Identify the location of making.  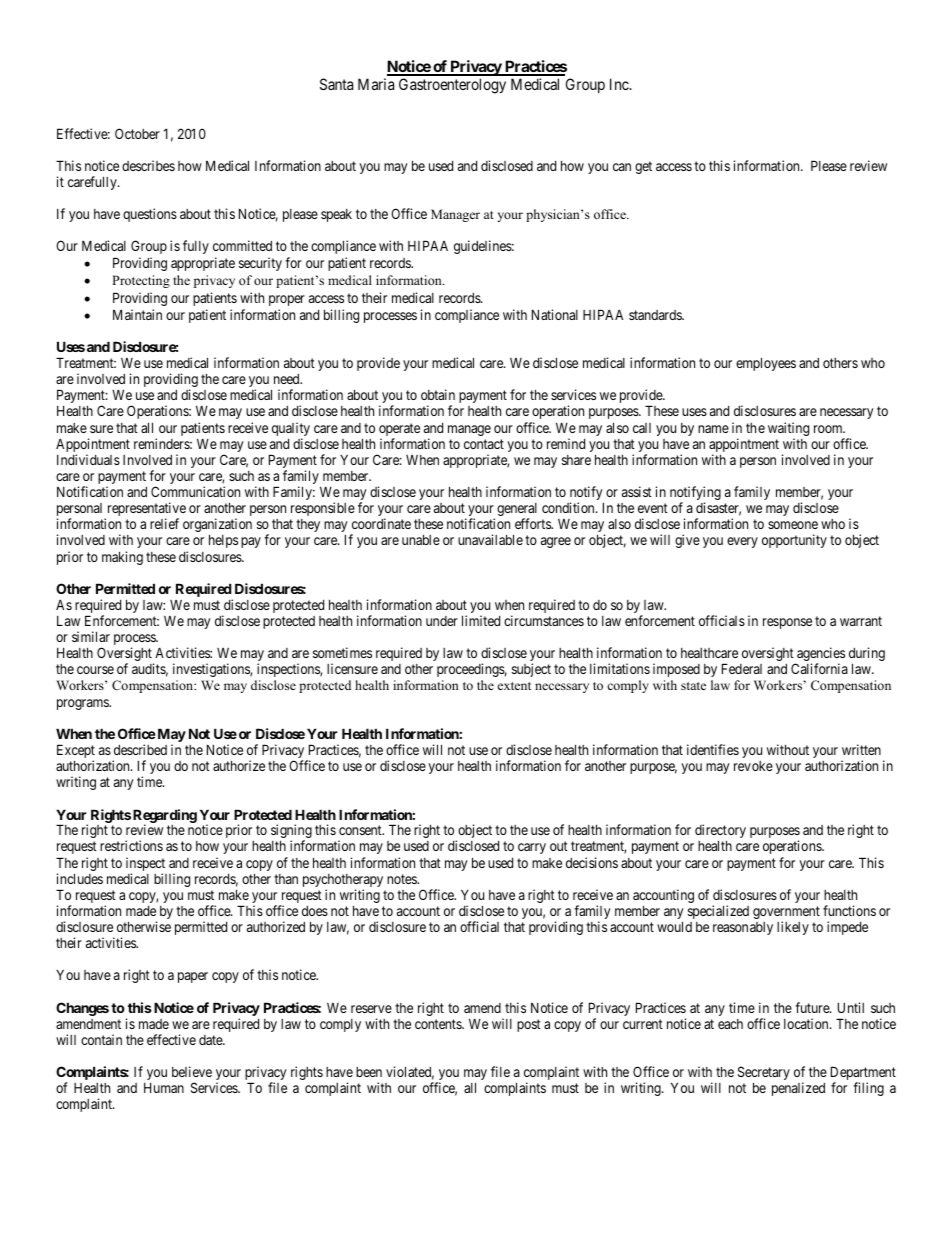
(122, 558).
